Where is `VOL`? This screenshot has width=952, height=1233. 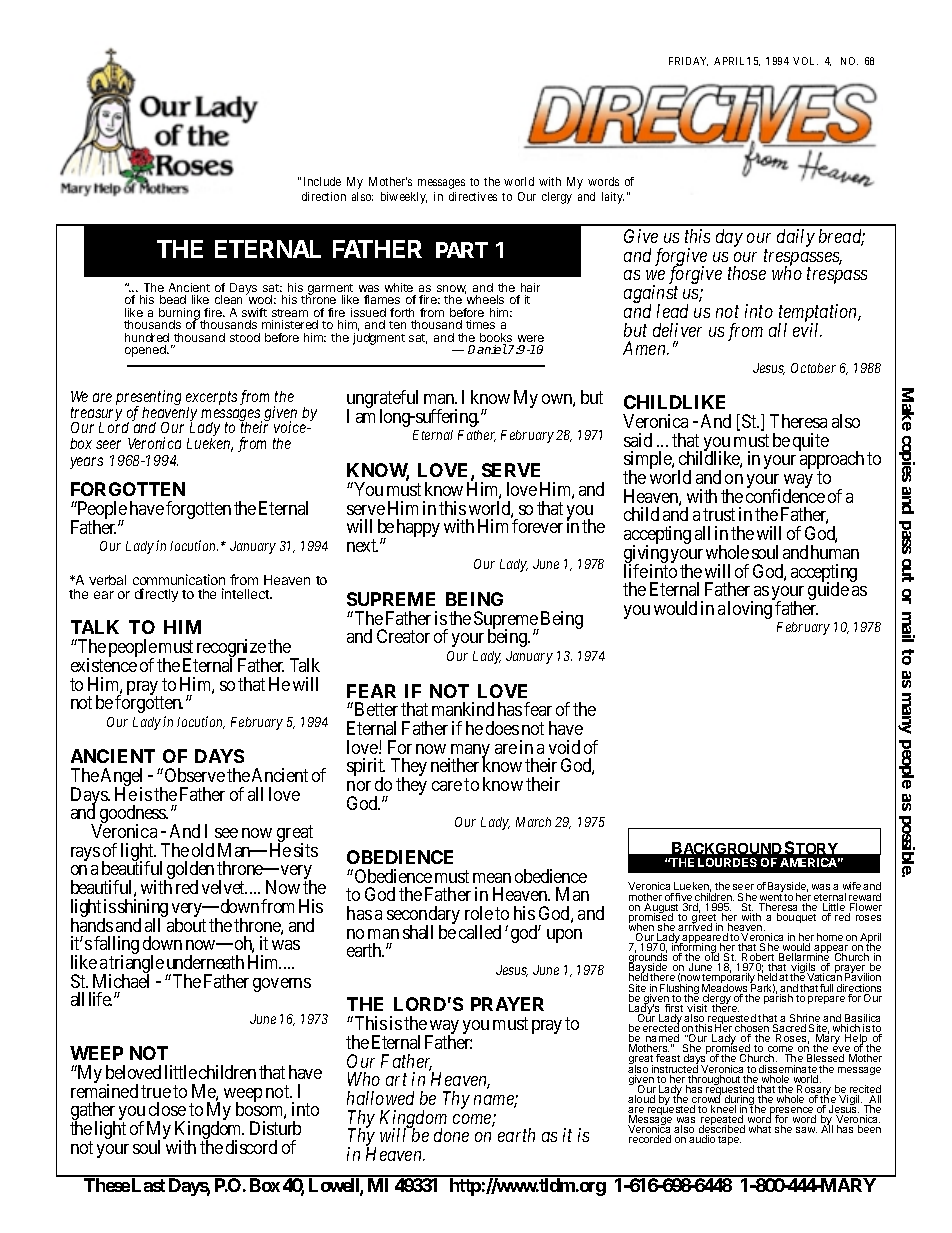 VOL is located at coordinates (805, 61).
